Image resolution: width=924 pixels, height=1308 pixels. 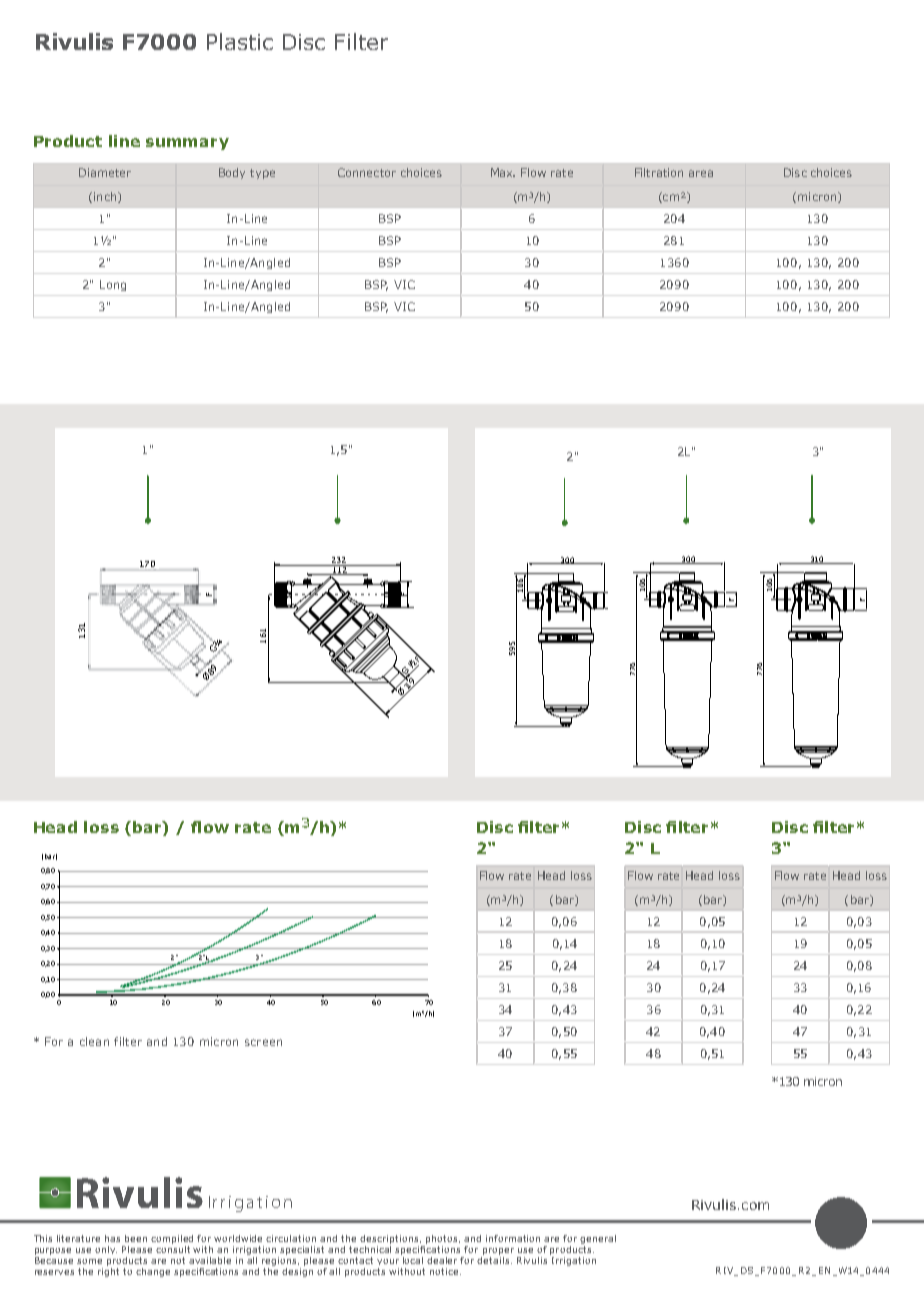 What do you see at coordinates (659, 172) in the screenshot?
I see `Filtration` at bounding box center [659, 172].
